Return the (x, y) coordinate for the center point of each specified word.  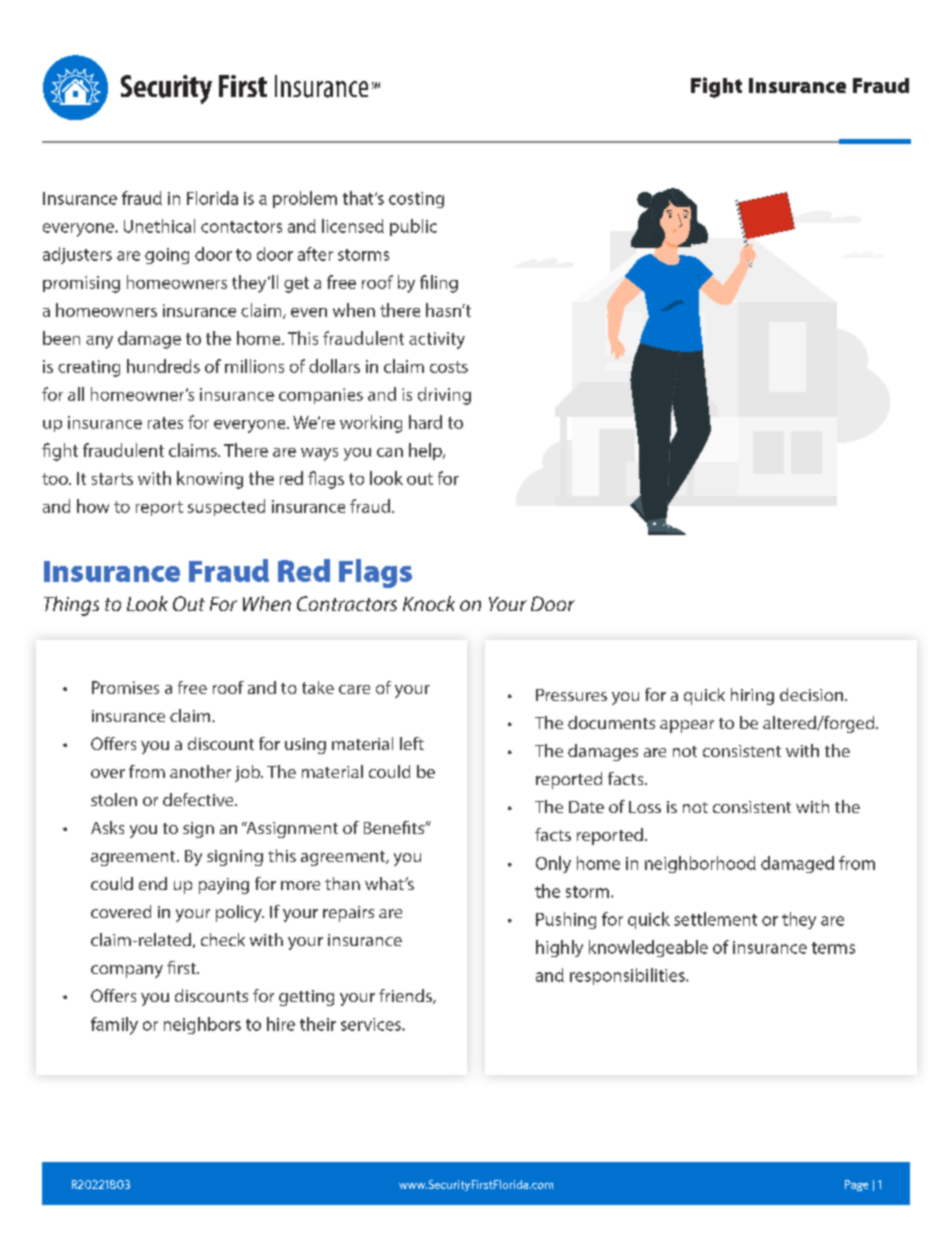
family (114, 1026)
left (412, 743)
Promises (125, 687)
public (413, 227)
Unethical (159, 226)
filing (439, 284)
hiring (752, 696)
